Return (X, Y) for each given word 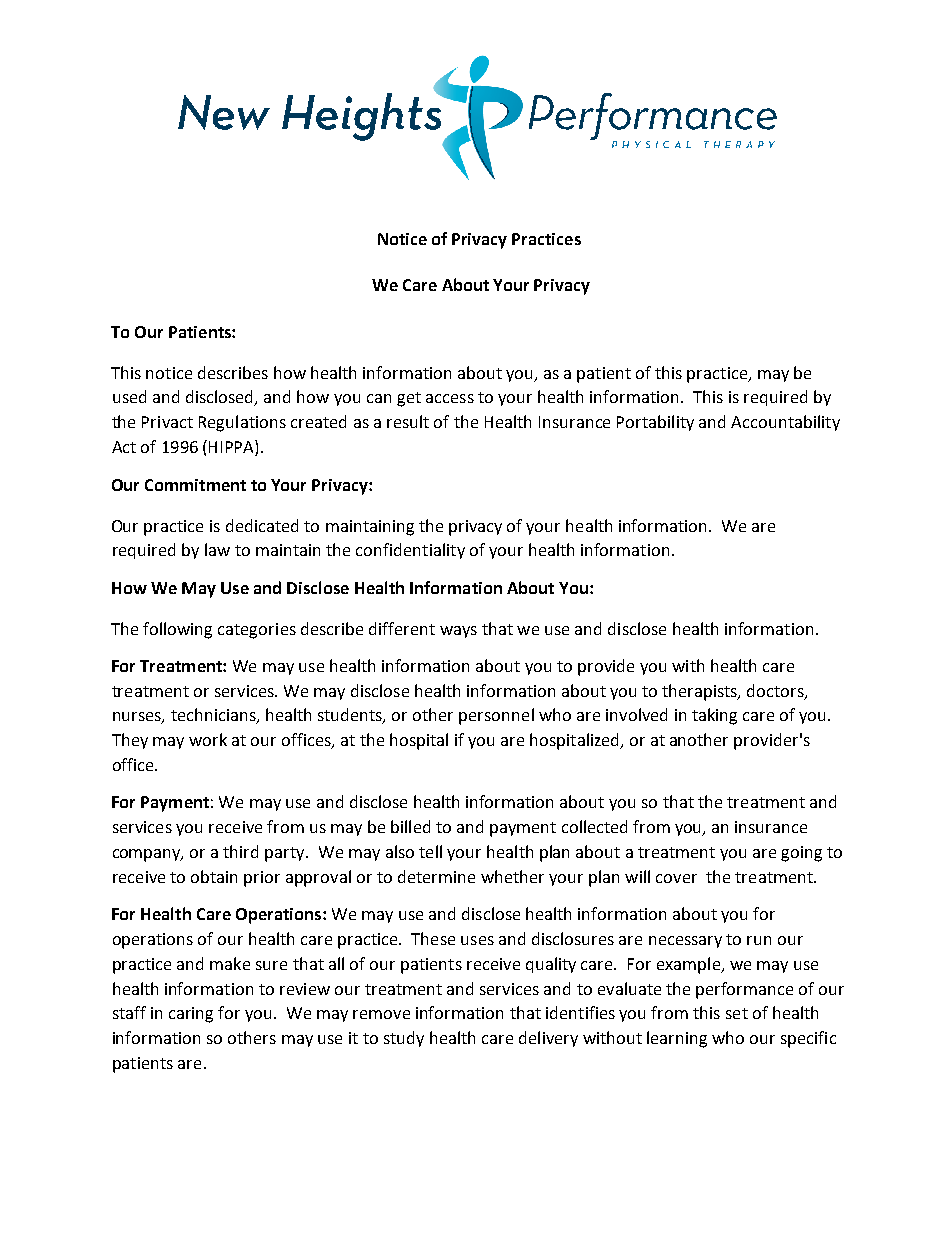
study (404, 1039)
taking (714, 716)
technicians (214, 716)
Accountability (785, 423)
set (737, 1013)
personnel (496, 716)
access (450, 398)
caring (191, 1015)
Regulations (242, 423)
